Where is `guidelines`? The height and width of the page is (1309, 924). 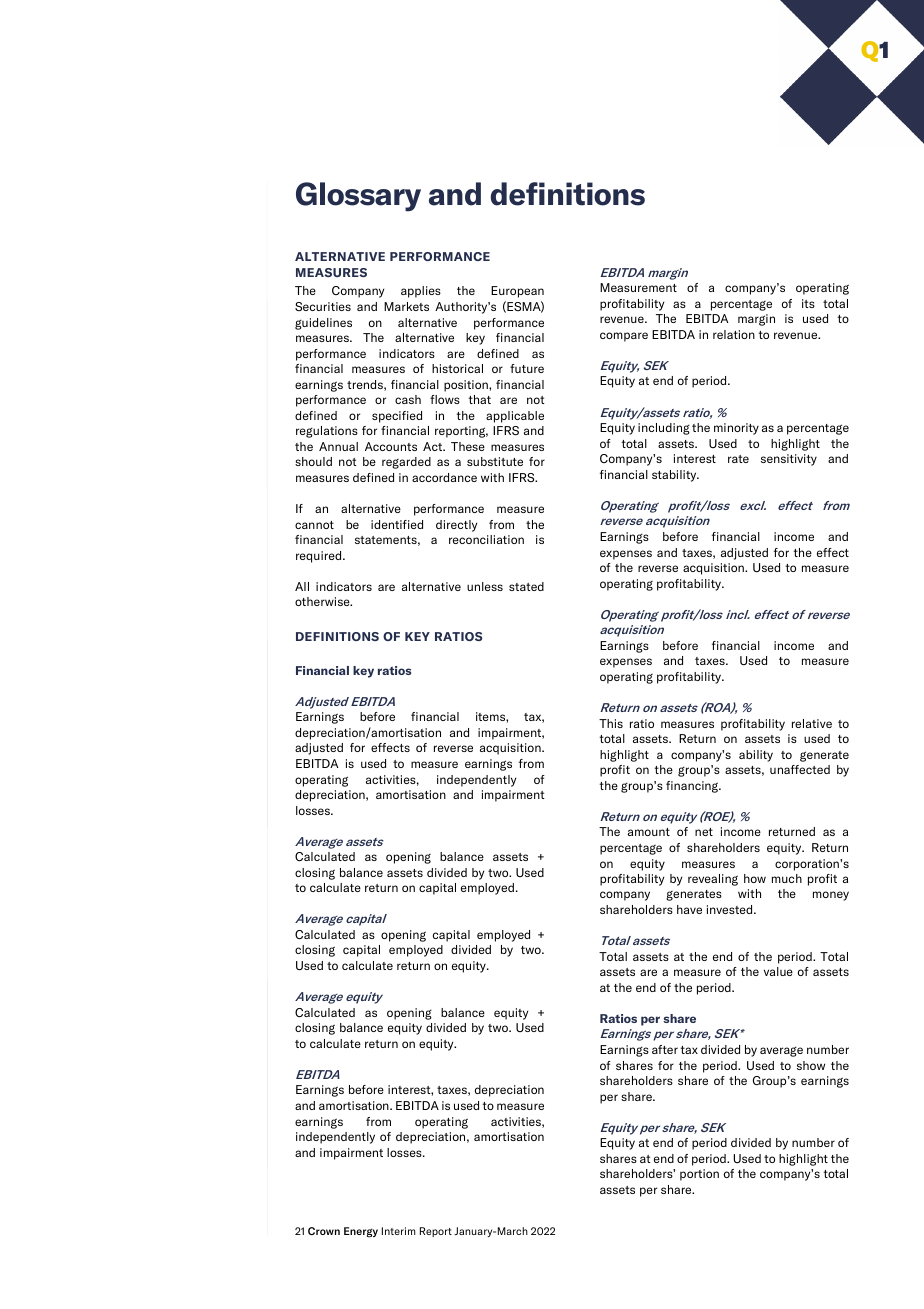
guidelines is located at coordinates (323, 324).
